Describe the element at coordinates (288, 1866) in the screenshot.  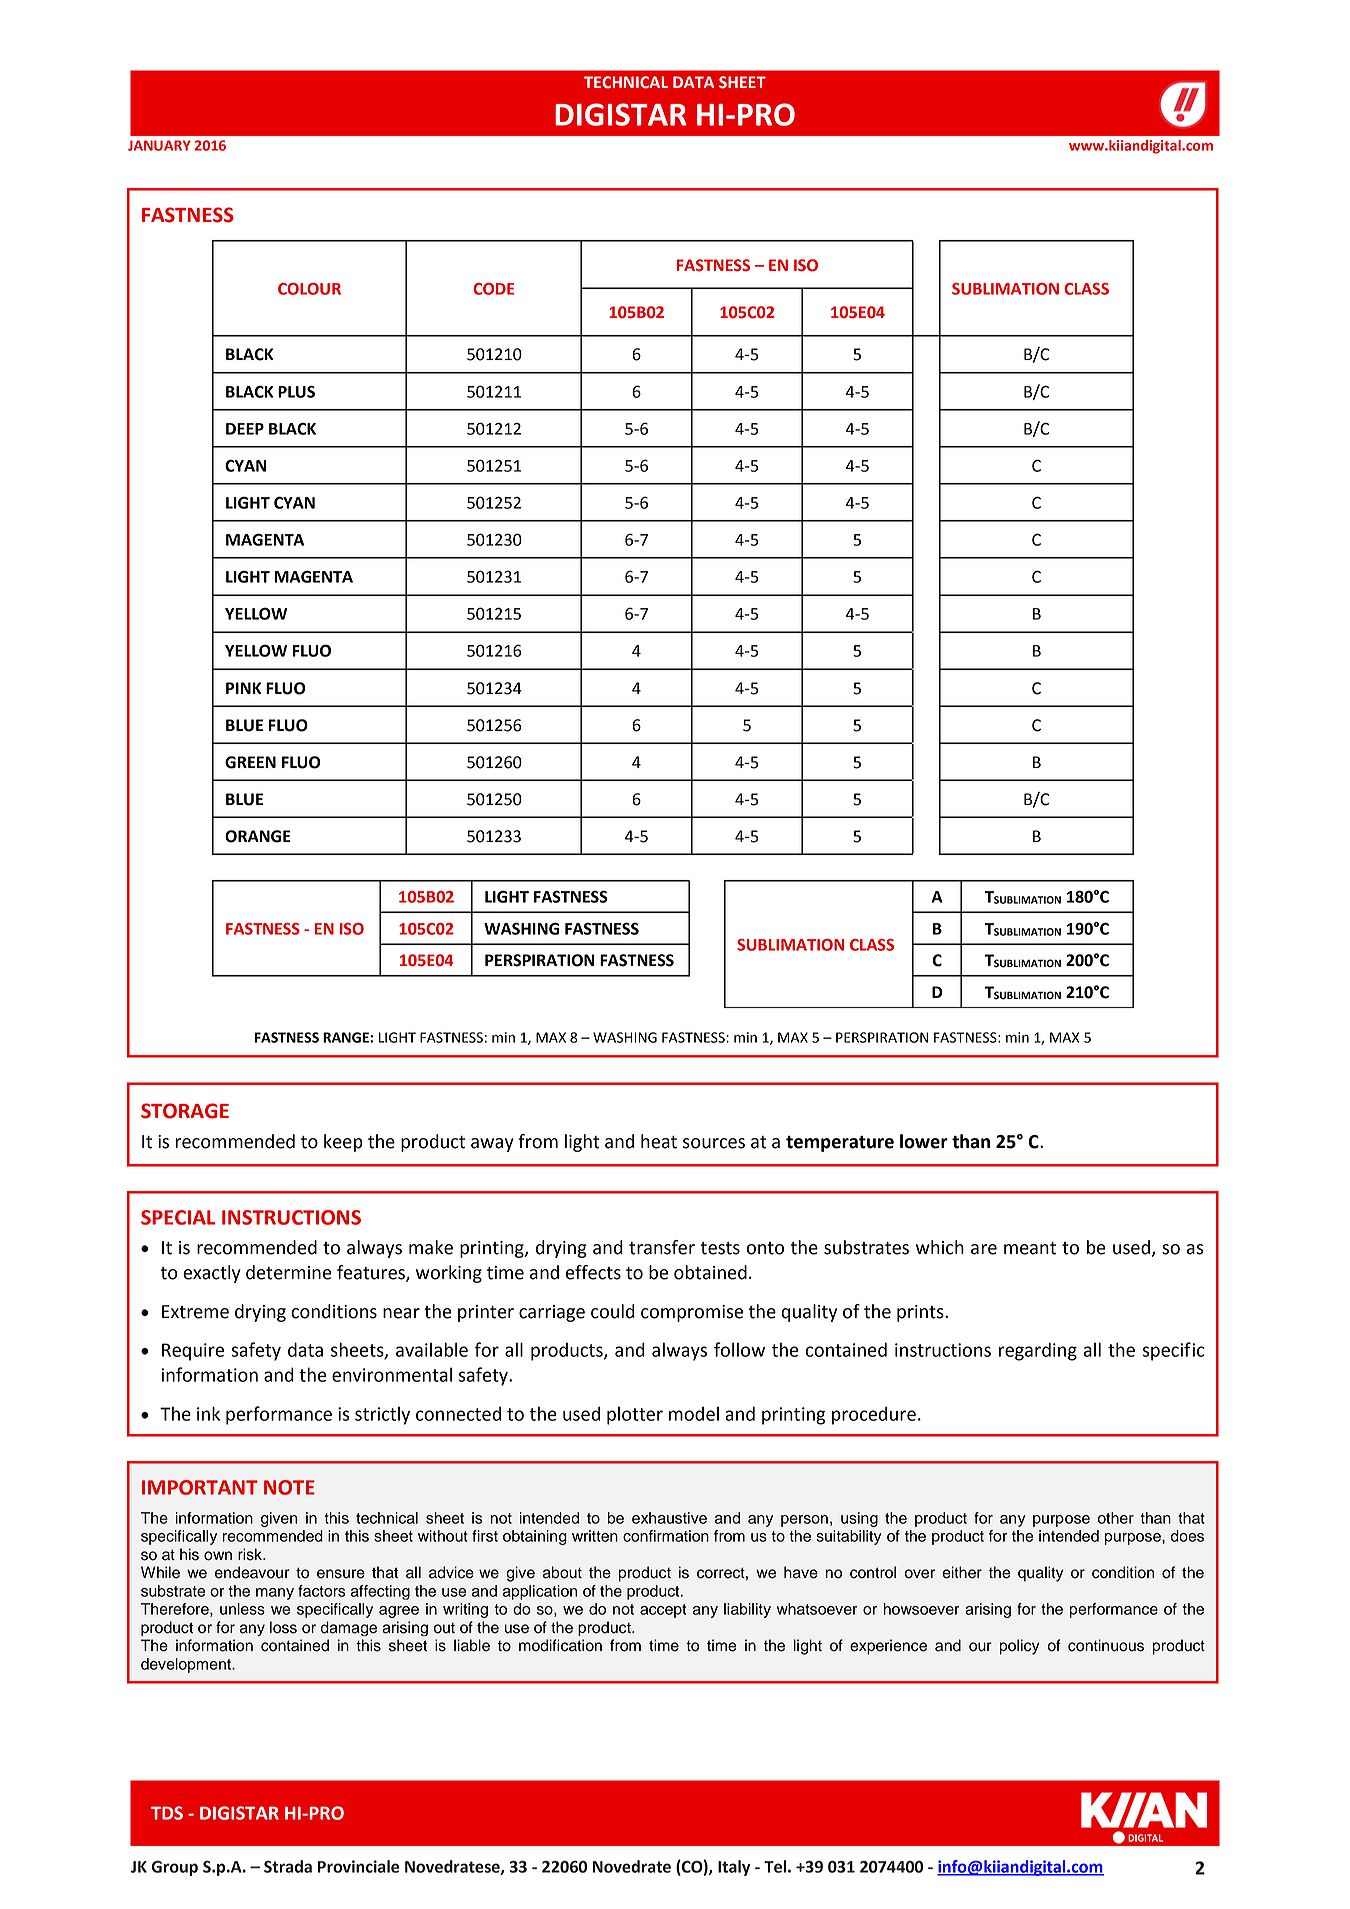
I see `Strada` at that location.
